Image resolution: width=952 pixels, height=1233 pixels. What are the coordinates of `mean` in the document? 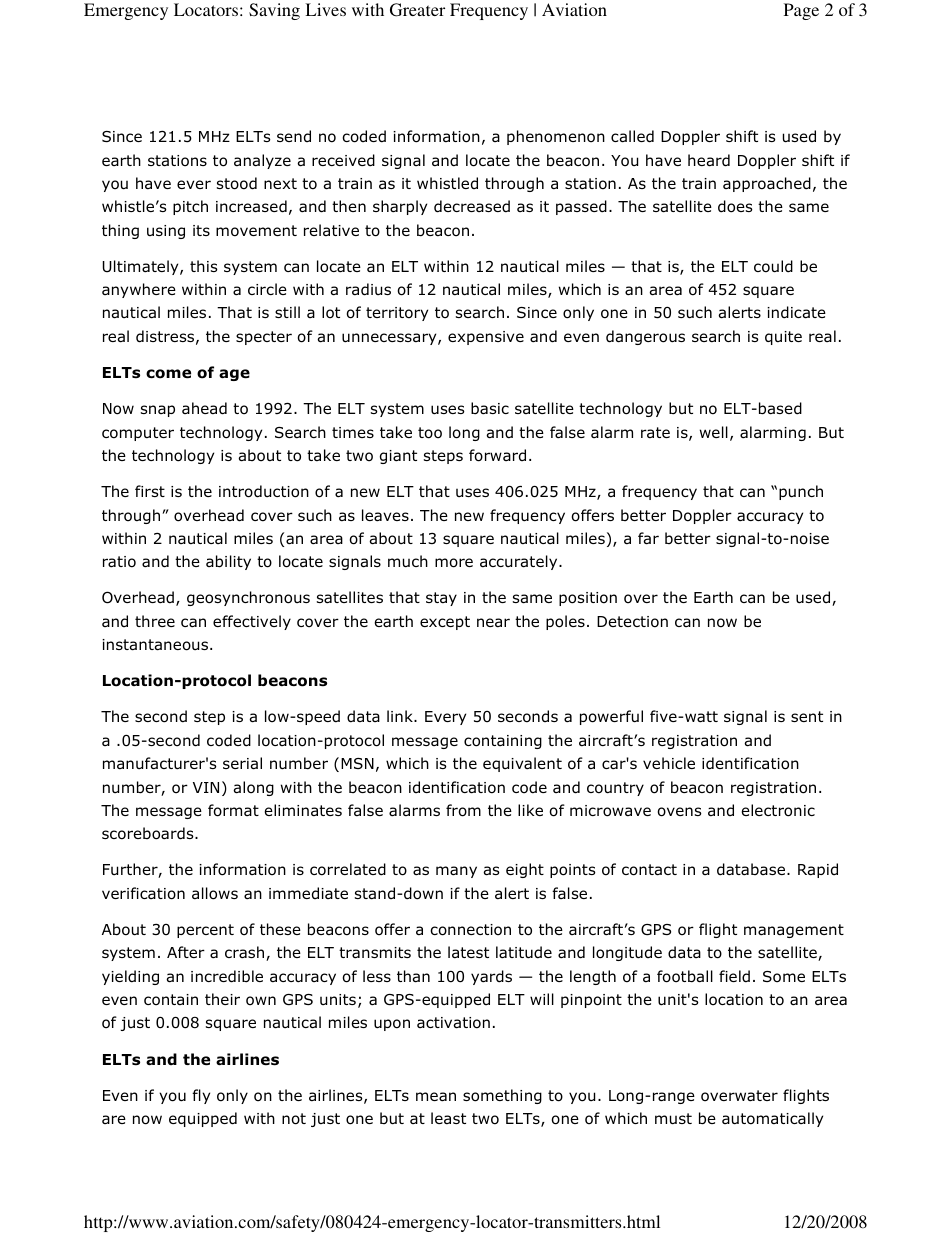 It's located at (436, 1097).
